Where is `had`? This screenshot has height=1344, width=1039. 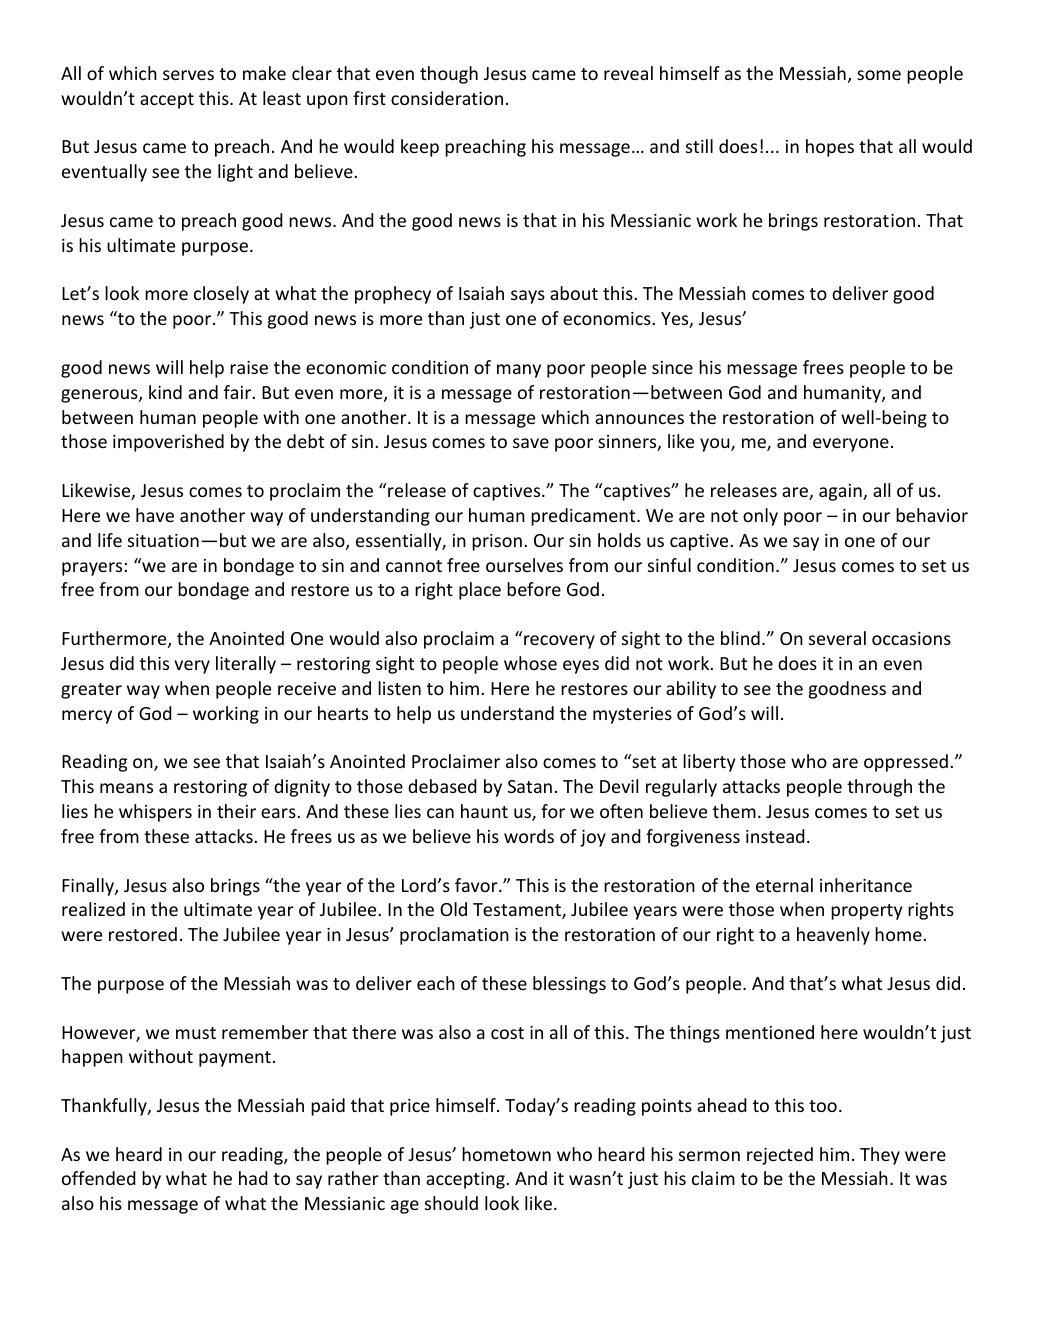
had is located at coordinates (253, 1178).
